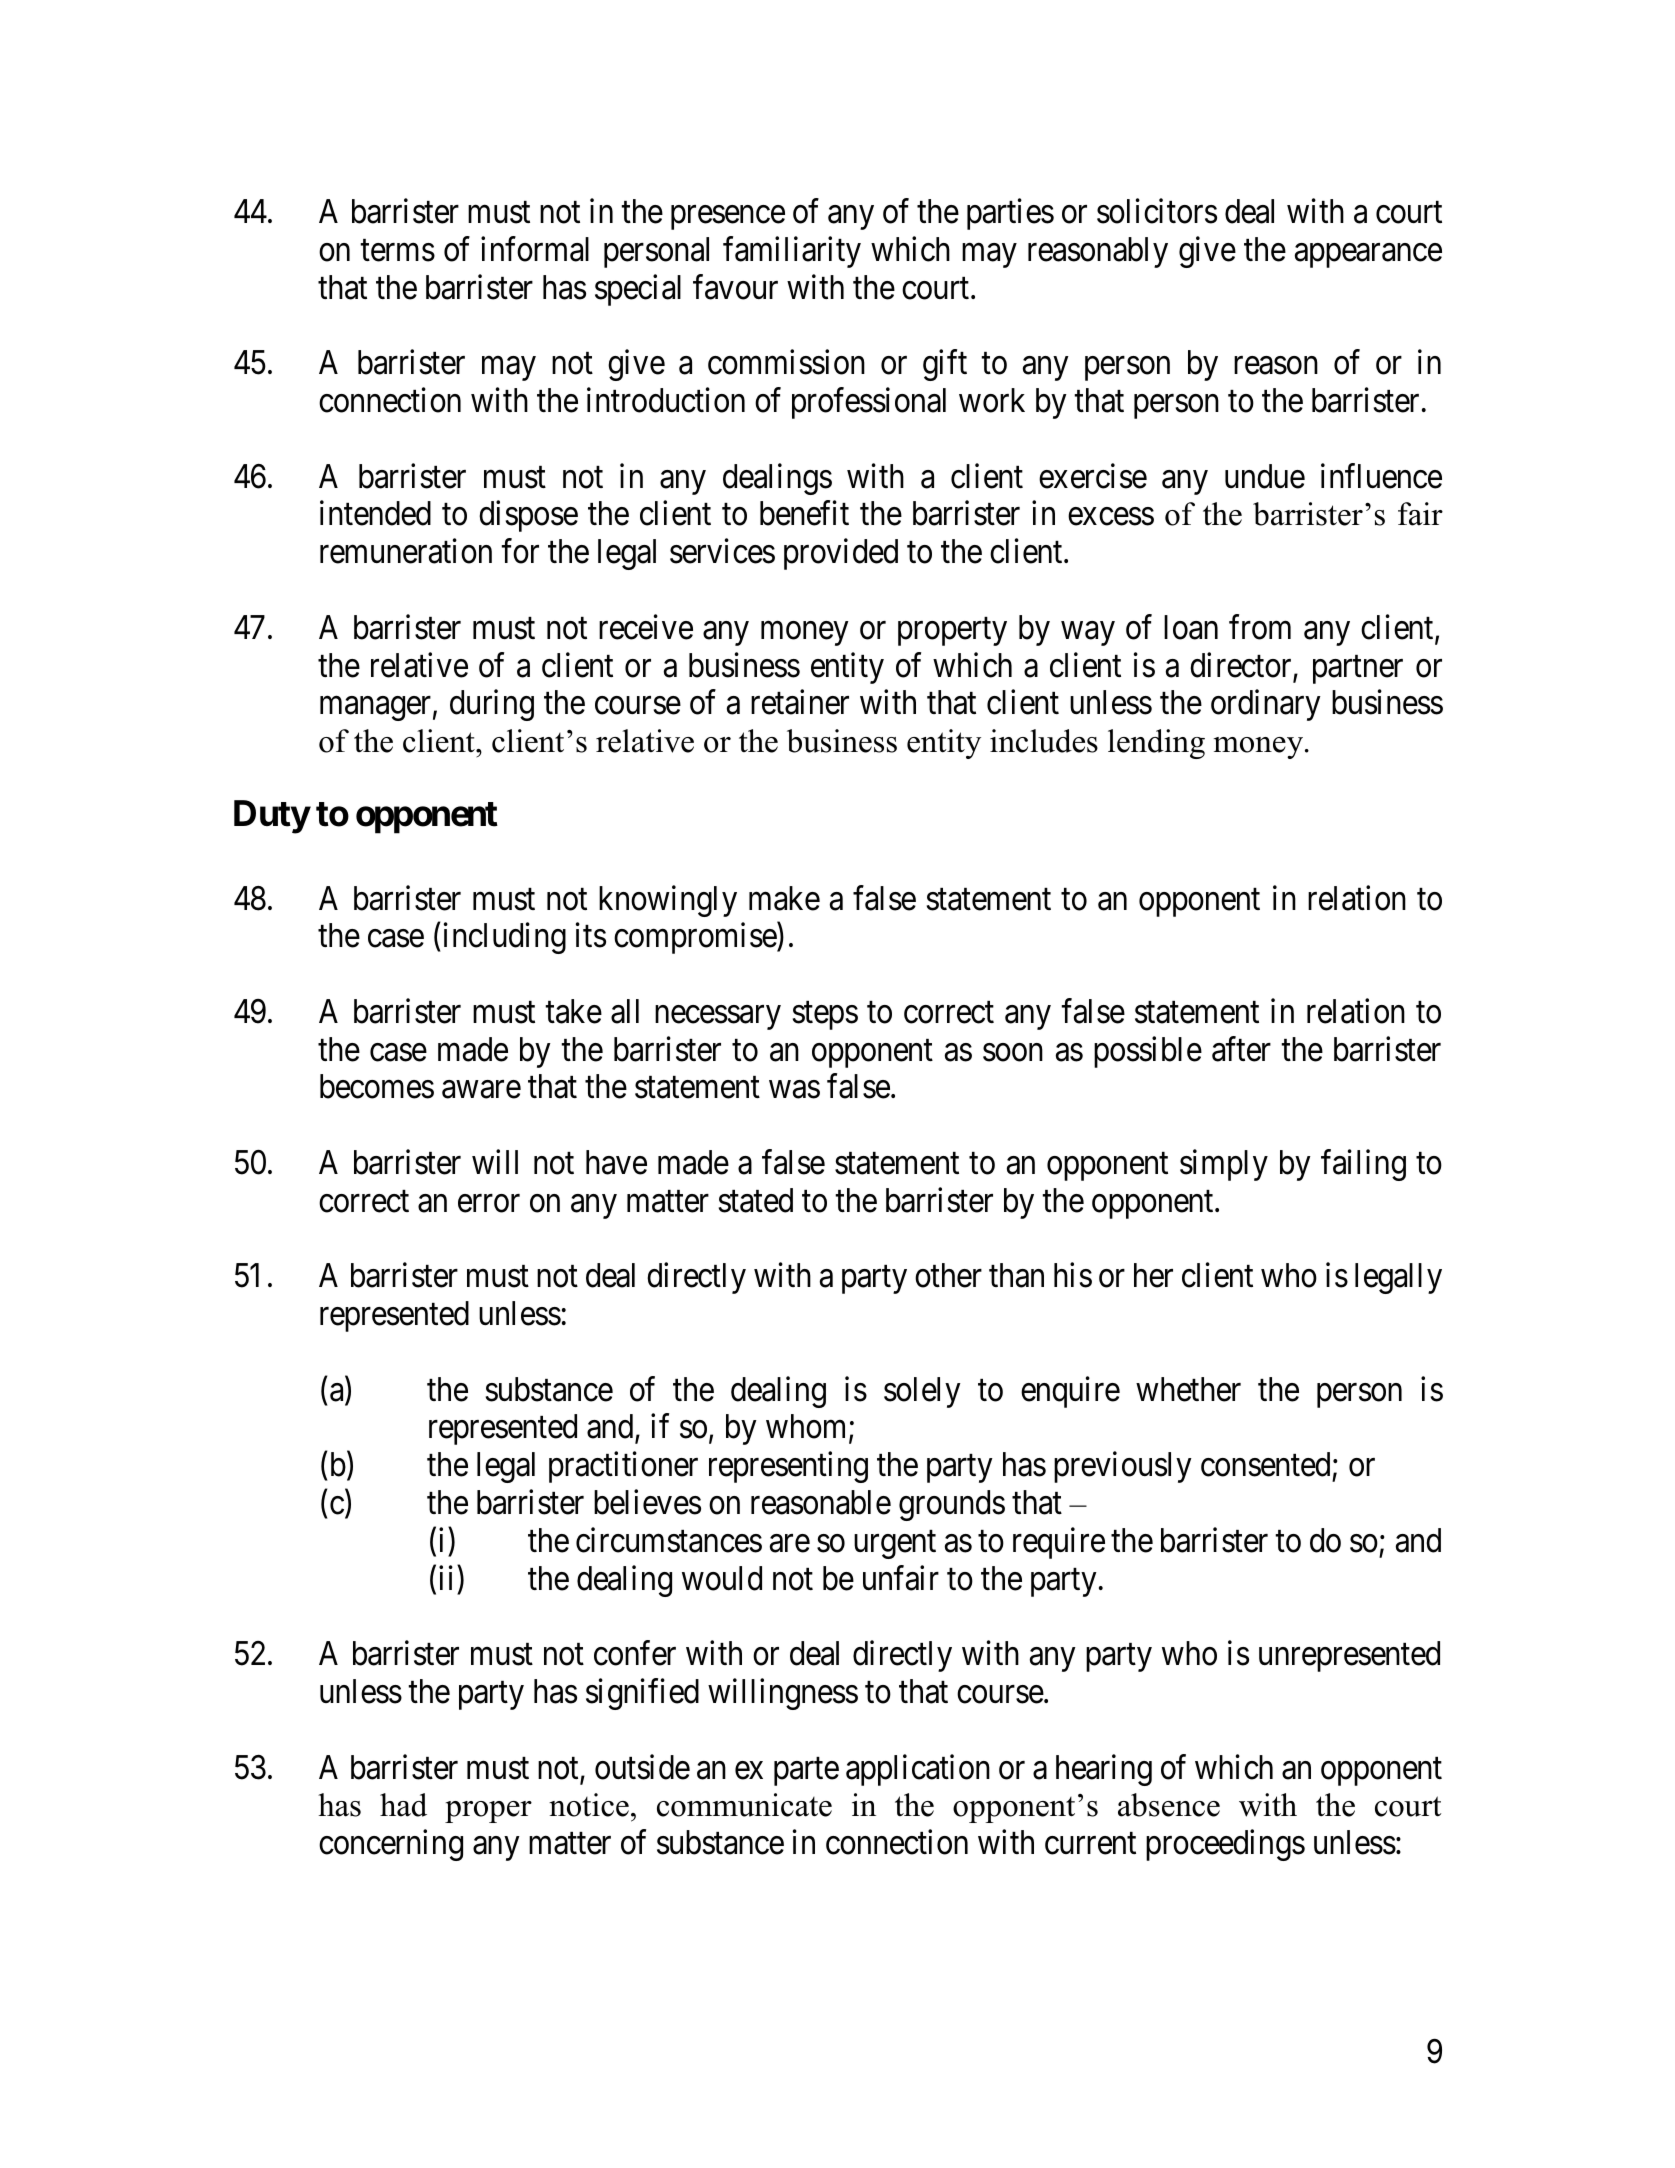 This screenshot has height=2168, width=1675. What do you see at coordinates (489, 1204) in the screenshot?
I see `error` at bounding box center [489, 1204].
